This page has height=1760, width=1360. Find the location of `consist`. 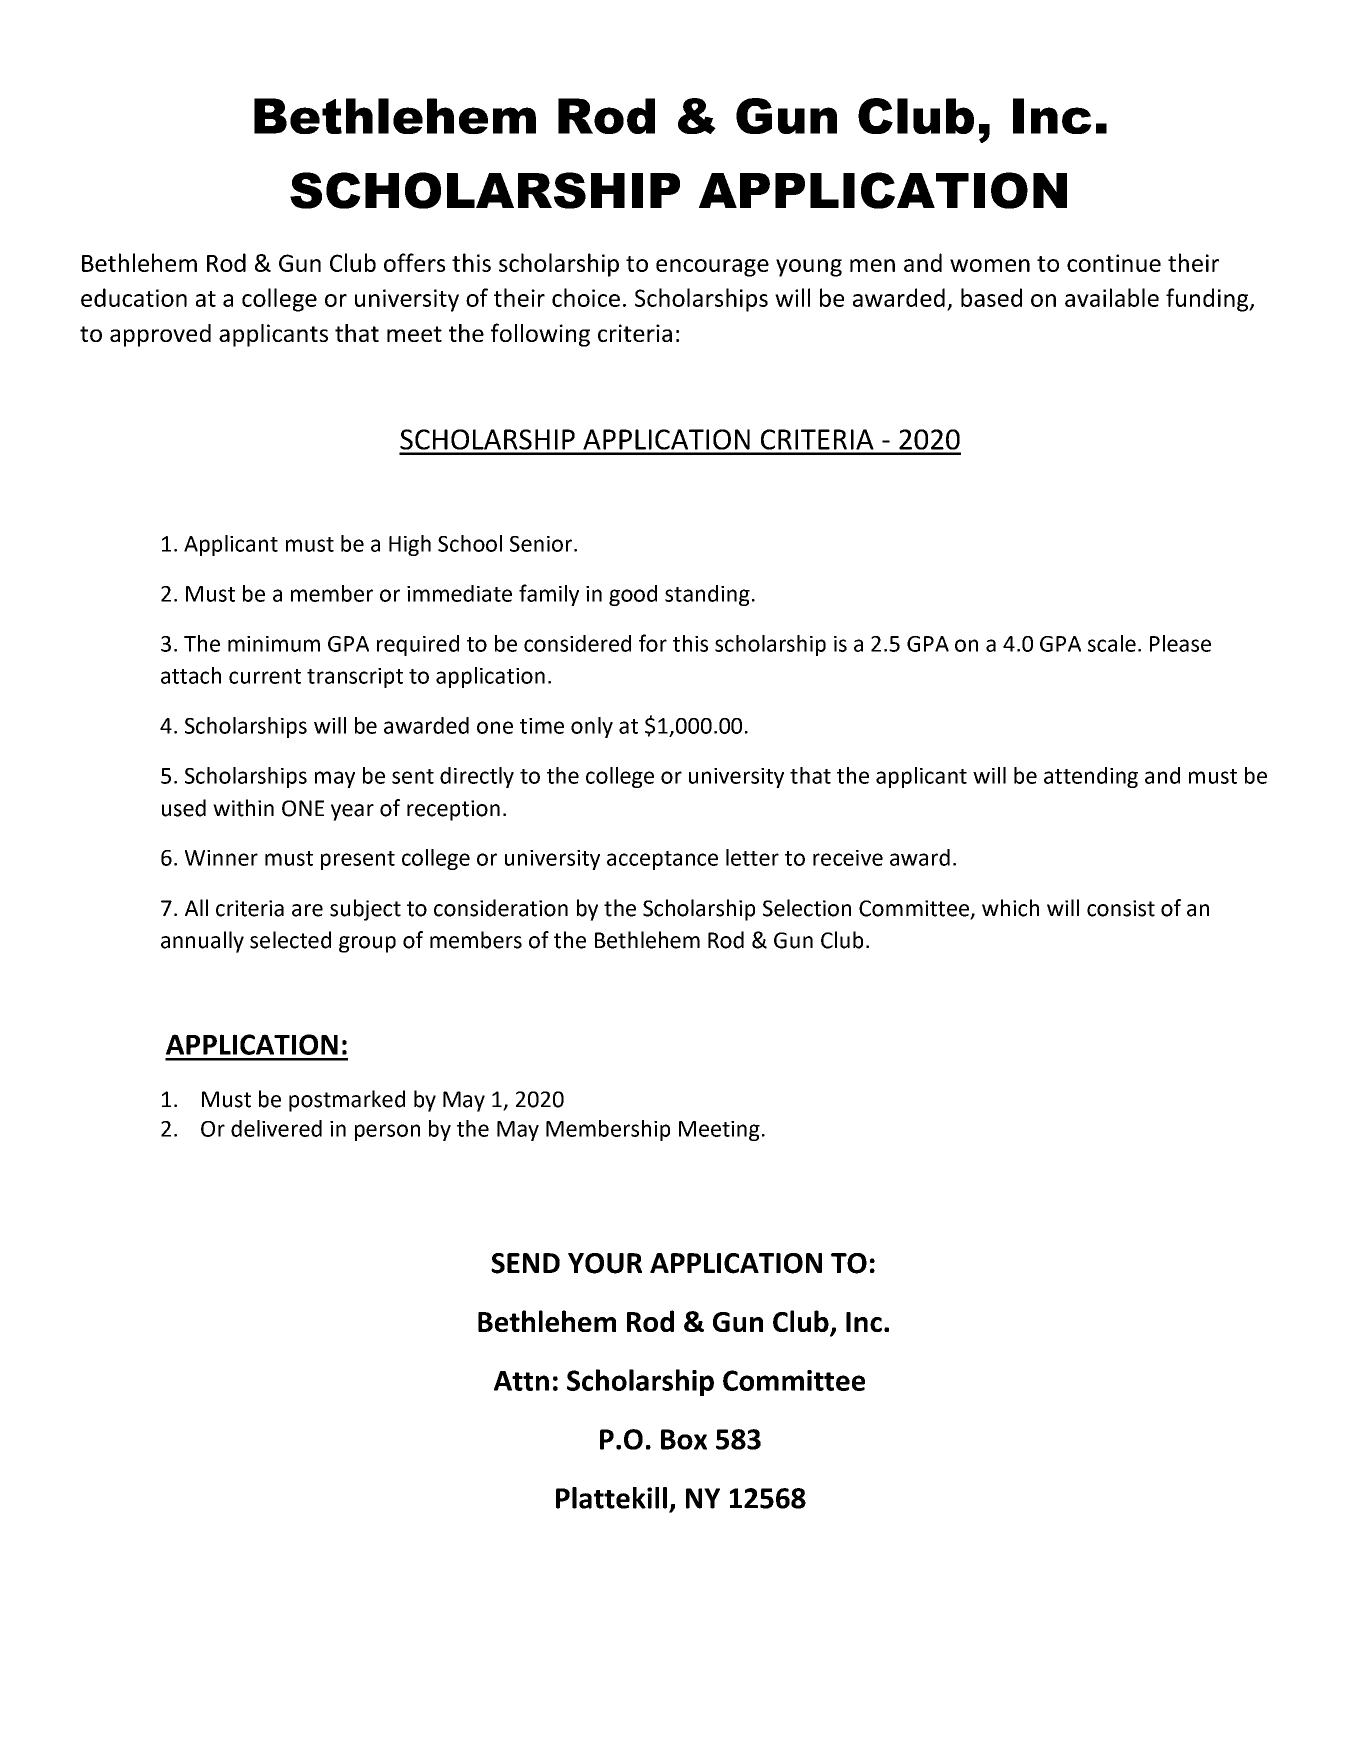

consist is located at coordinates (1121, 908).
